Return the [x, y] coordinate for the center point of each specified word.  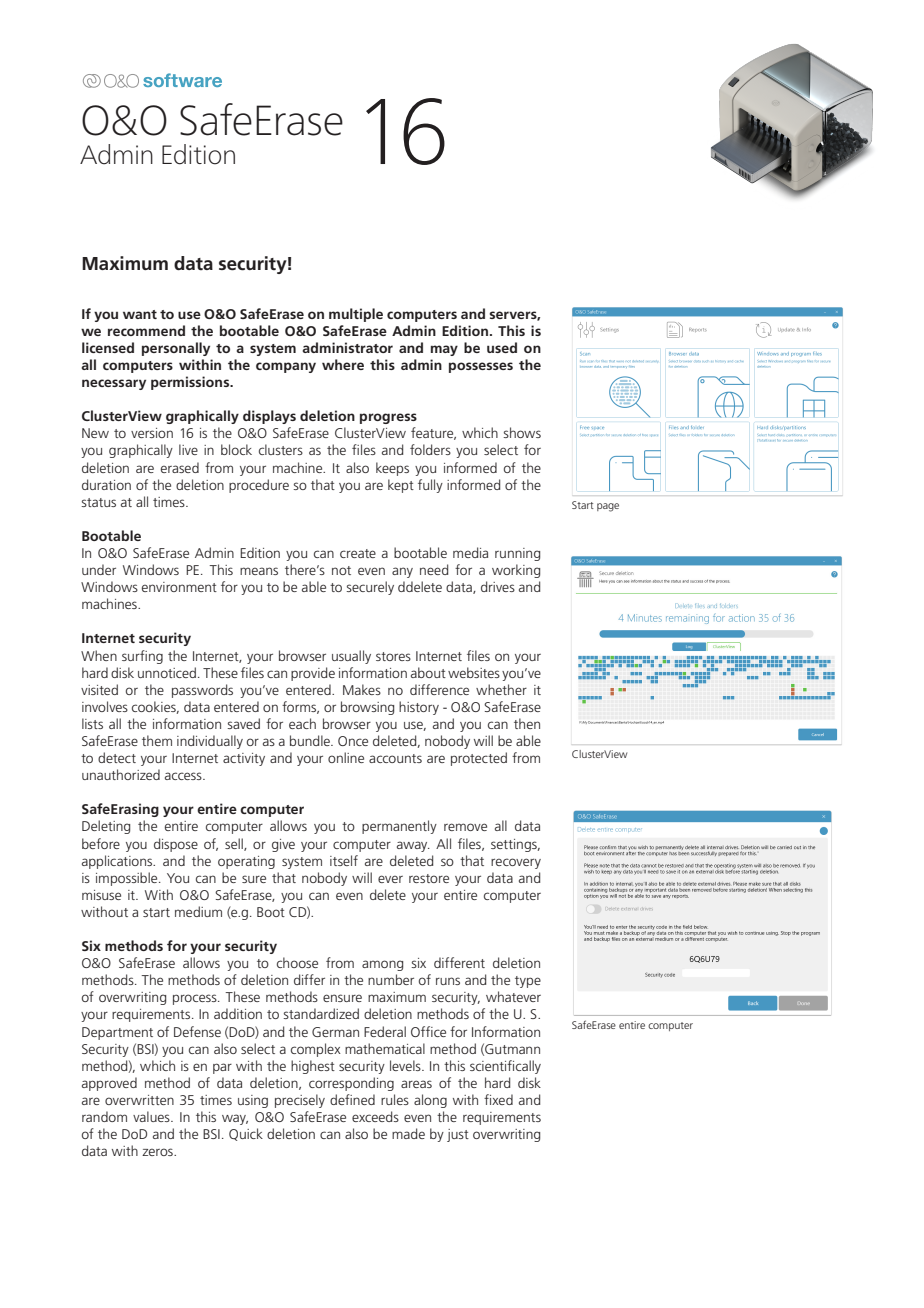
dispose [176, 845]
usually [351, 657]
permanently [399, 827]
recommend [146, 330]
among [382, 965]
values [152, 1116]
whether [501, 689]
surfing [142, 657]
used [502, 347]
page [608, 507]
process [196, 999]
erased [180, 467]
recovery [516, 863]
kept [401, 486]
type [528, 982]
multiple [356, 315]
